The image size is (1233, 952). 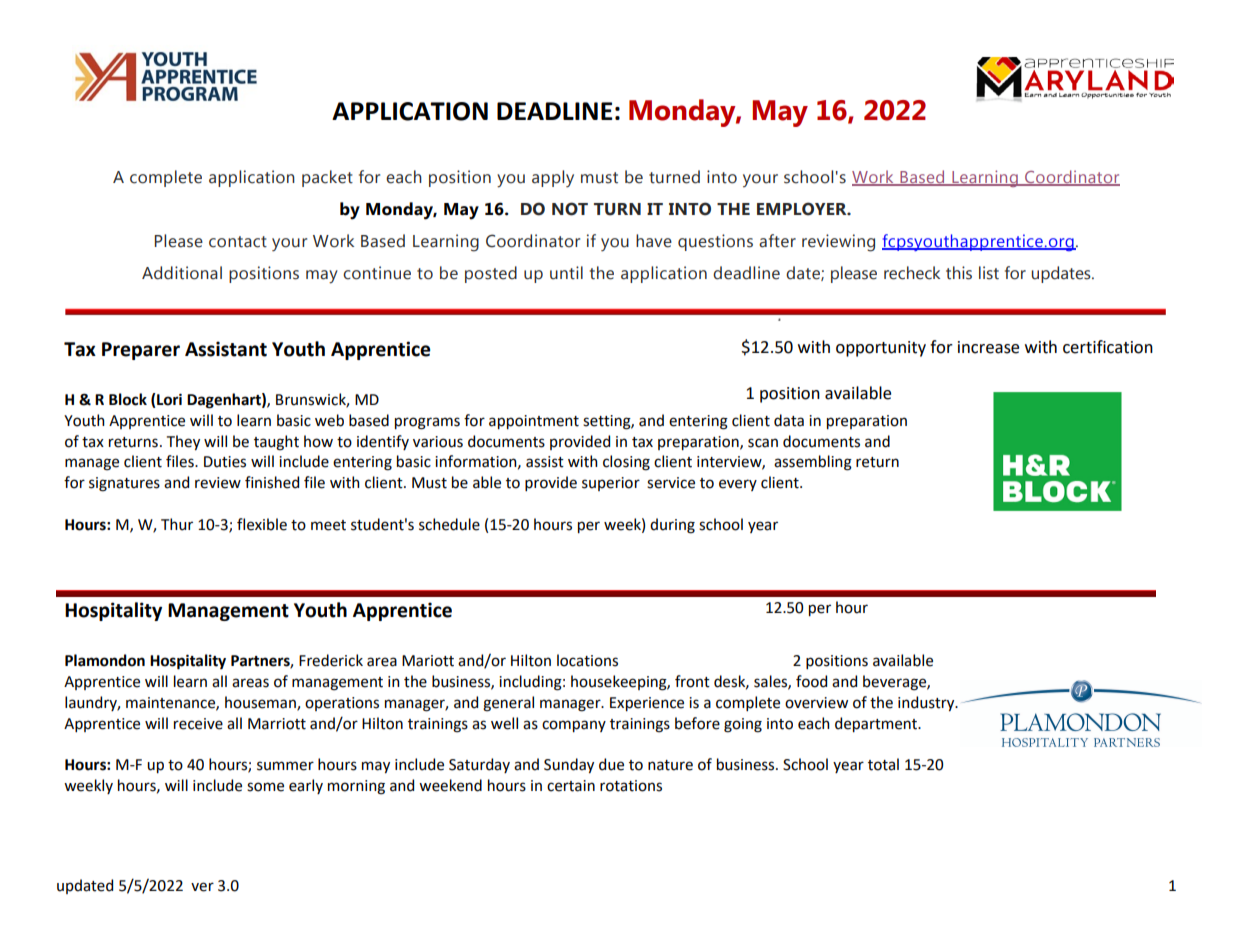 What do you see at coordinates (611, 764) in the page?
I see `due` at bounding box center [611, 764].
